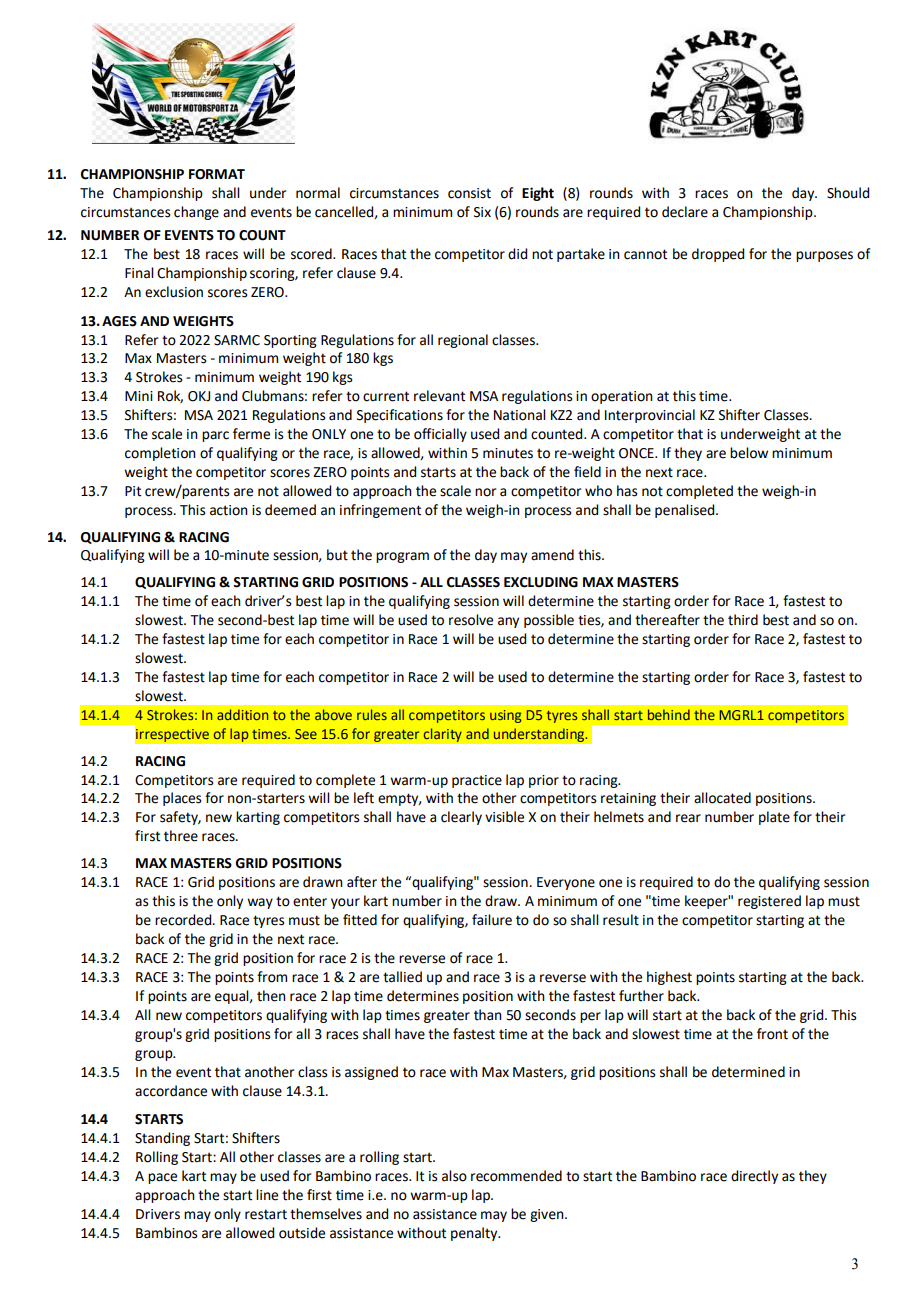 The image size is (924, 1308). What do you see at coordinates (471, 620) in the document?
I see `resolve` at bounding box center [471, 620].
